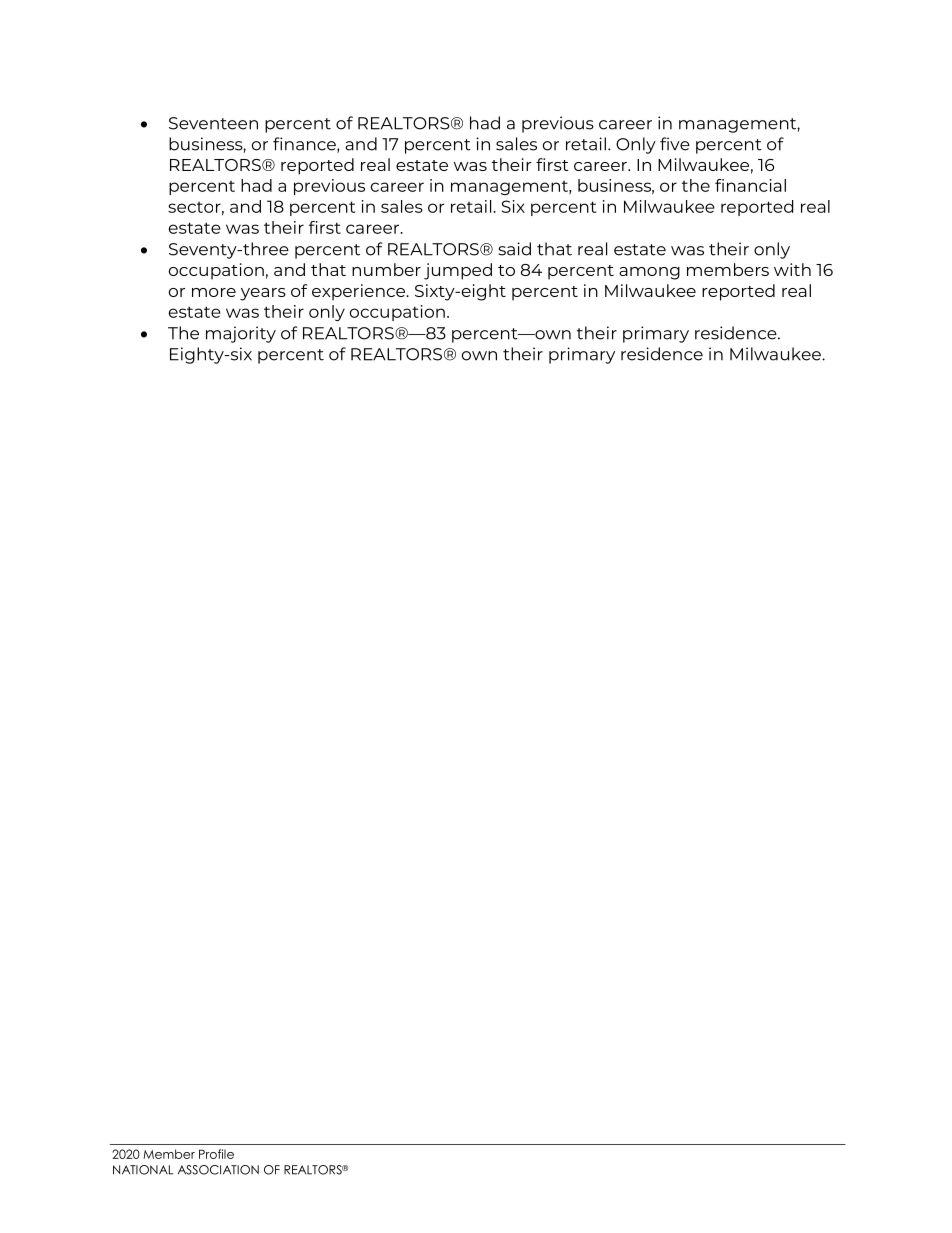  Describe the element at coordinates (514, 249) in the screenshot. I see `said` at that location.
